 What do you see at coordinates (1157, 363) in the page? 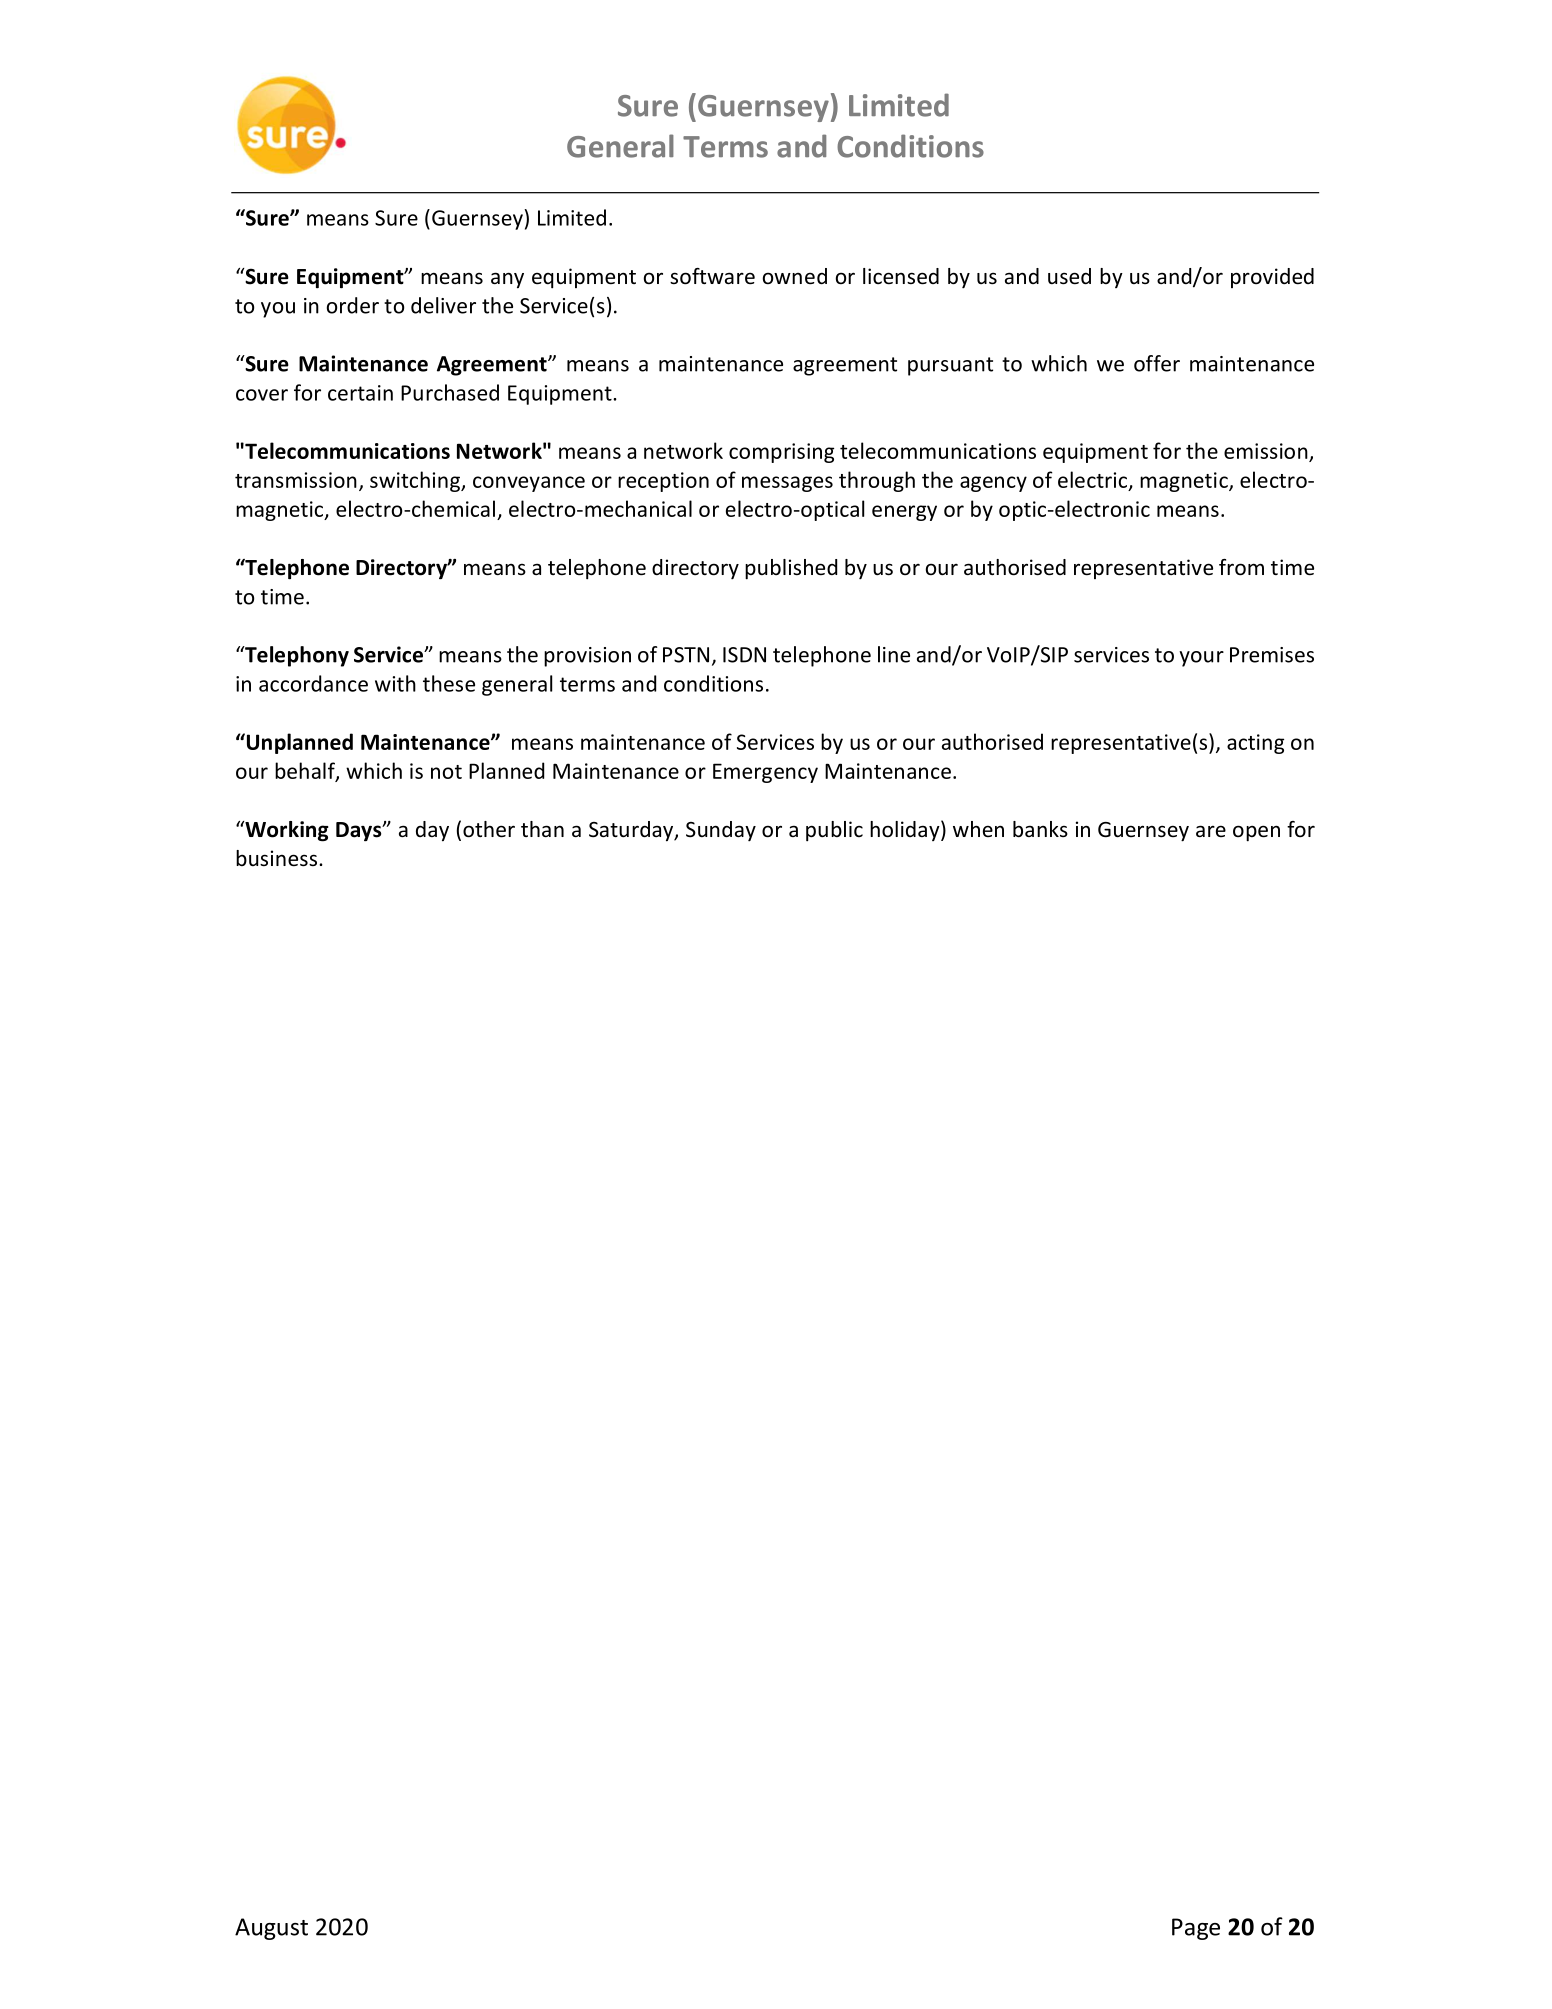
I see `offer` at bounding box center [1157, 363].
